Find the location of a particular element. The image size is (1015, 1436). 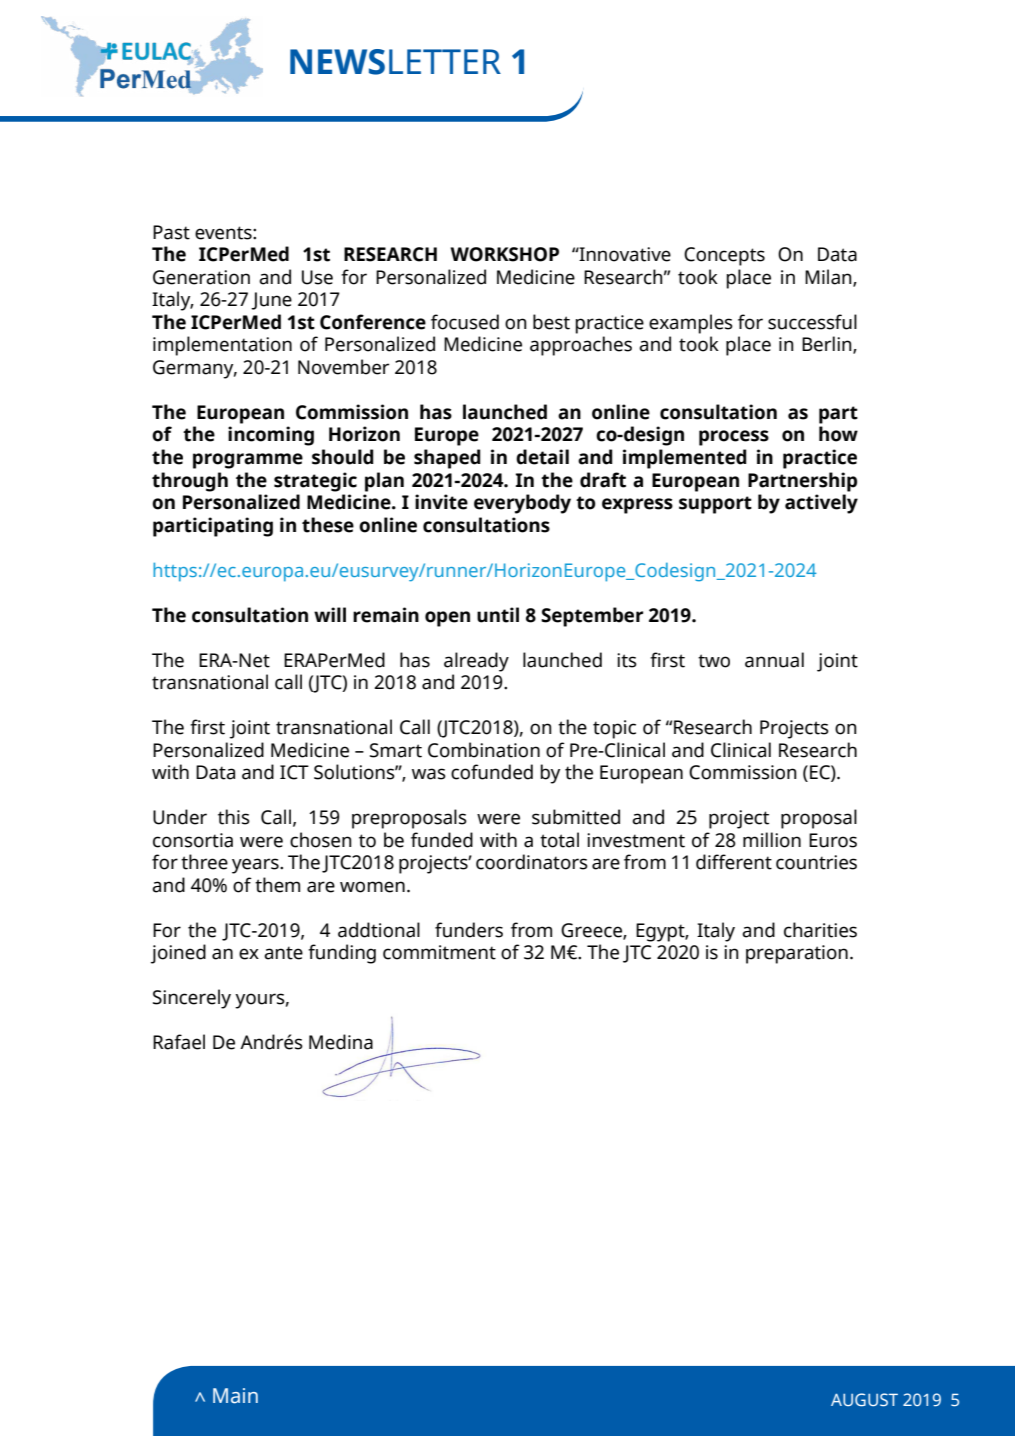

best is located at coordinates (551, 322).
